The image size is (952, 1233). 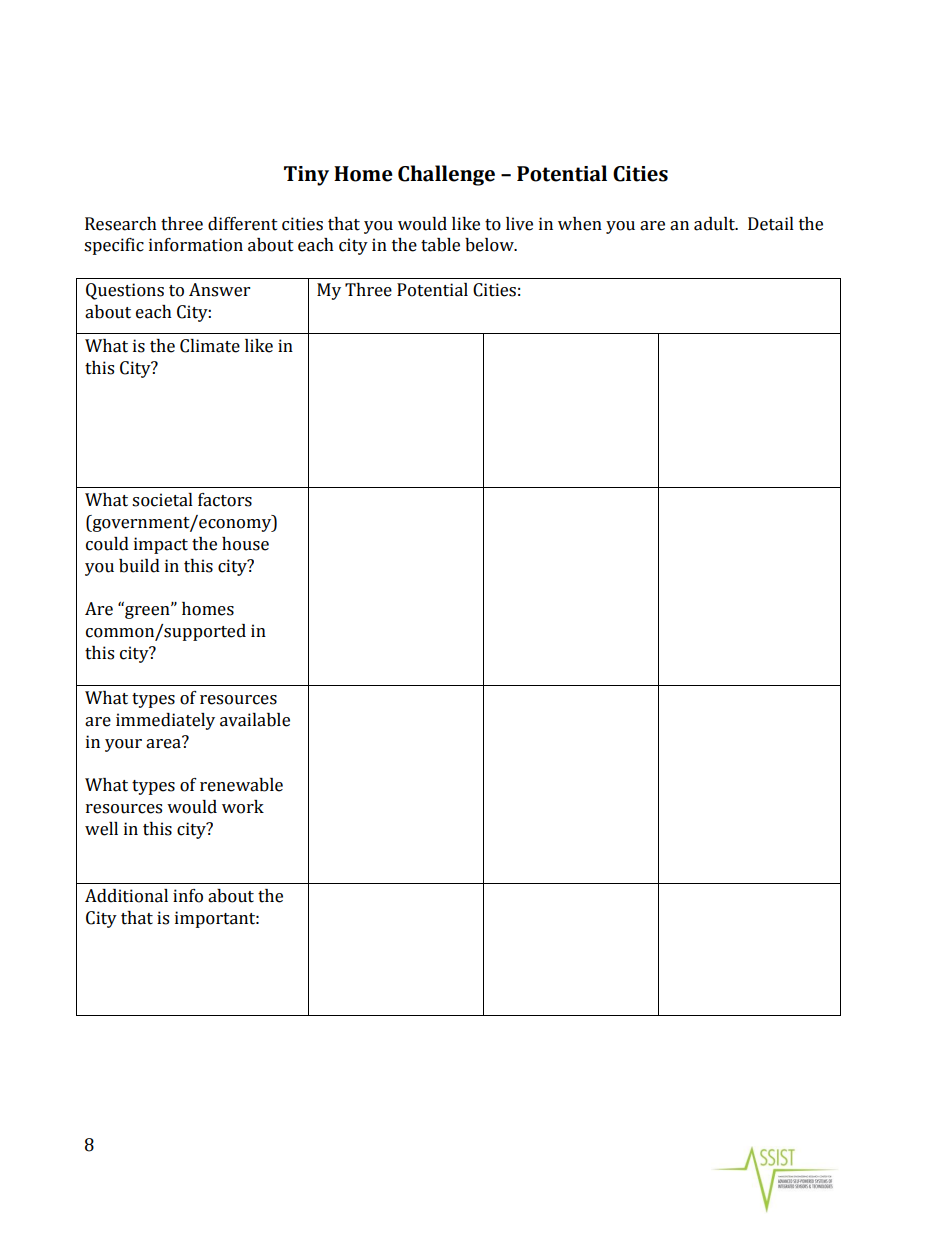 What do you see at coordinates (716, 224) in the image?
I see `adult` at bounding box center [716, 224].
